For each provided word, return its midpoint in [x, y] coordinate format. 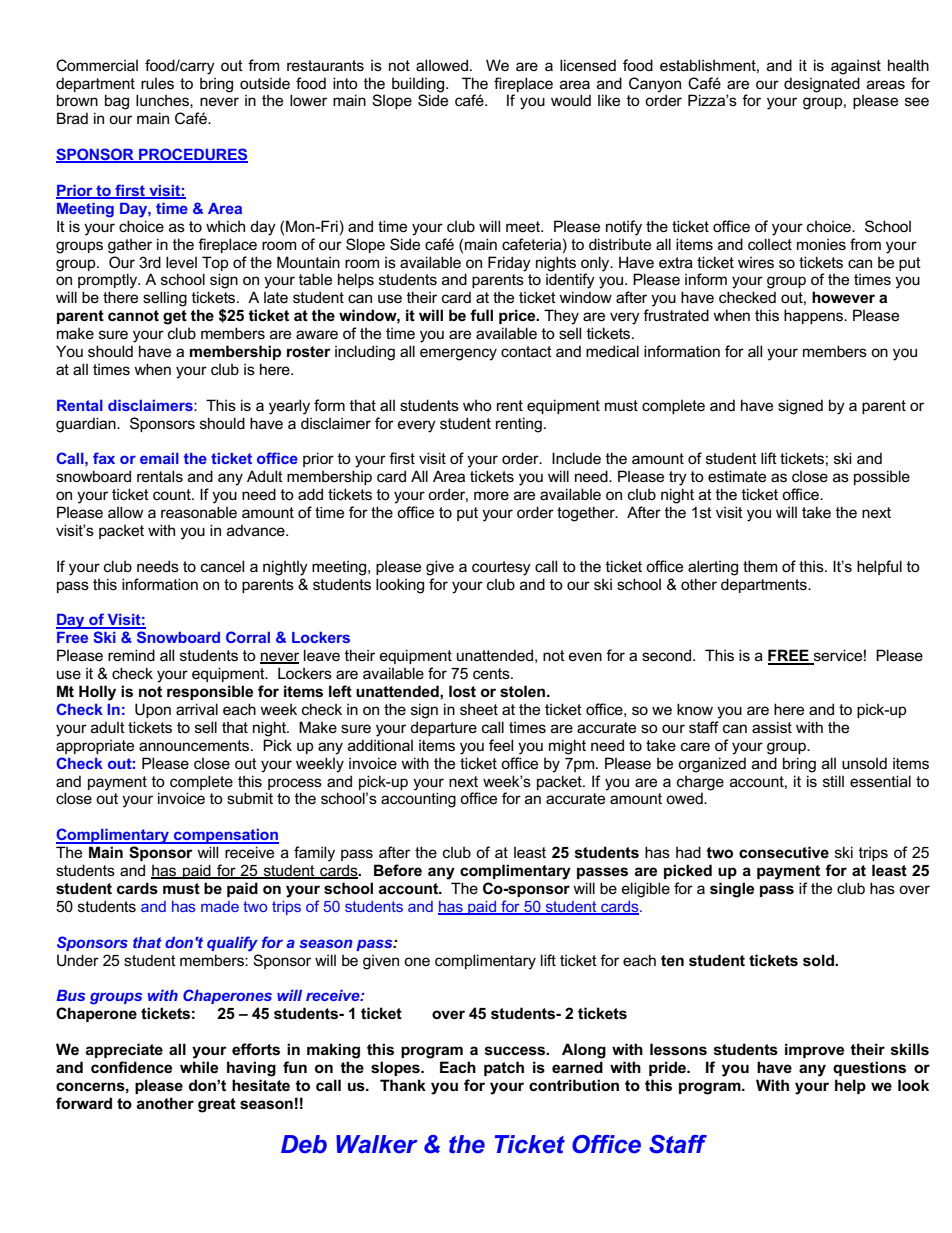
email [159, 458]
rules [157, 83]
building [419, 85]
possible [882, 477]
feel [501, 745]
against [856, 67]
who [477, 405]
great [217, 1105]
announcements [195, 745]
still [833, 781]
